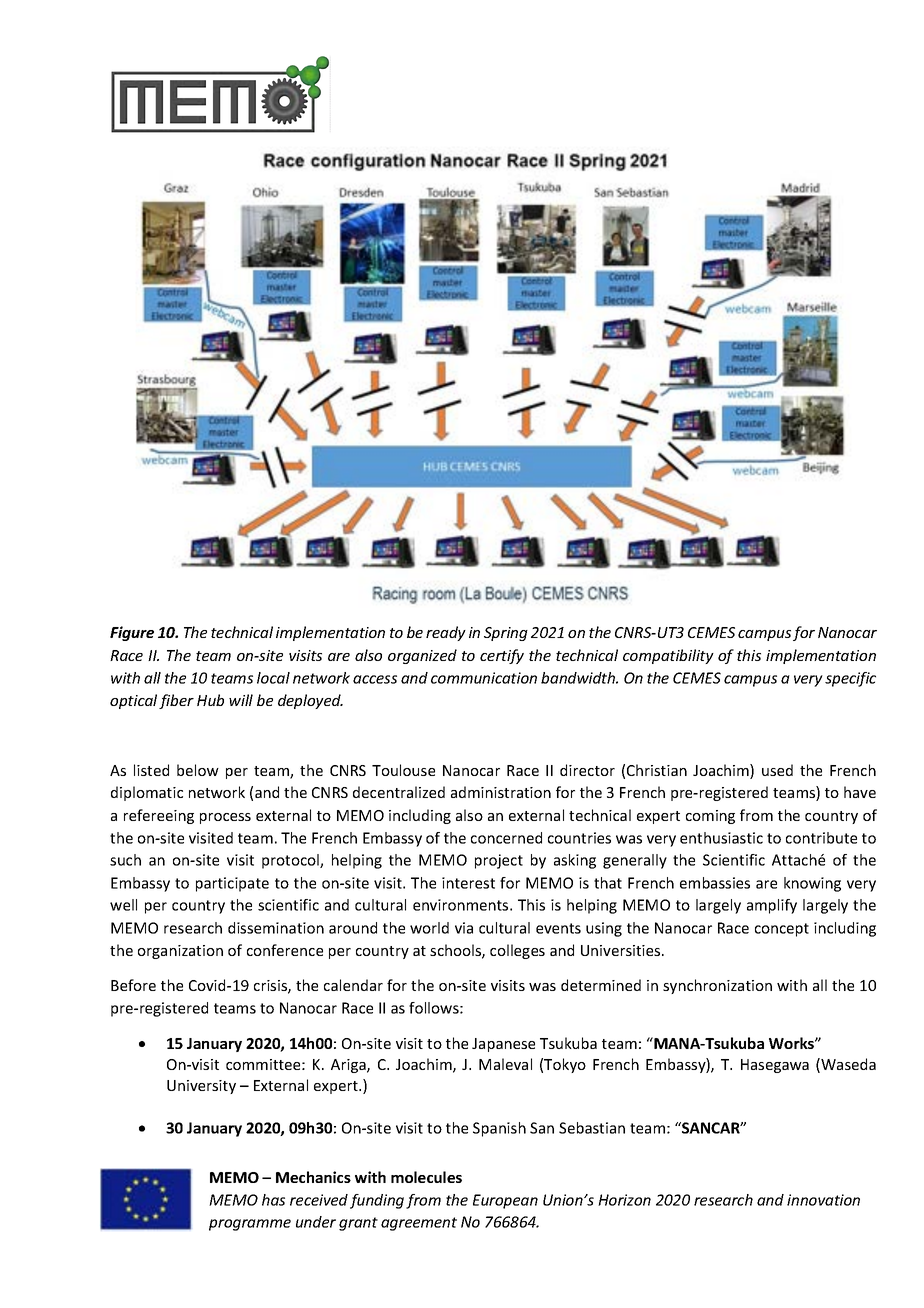  What do you see at coordinates (502, 656) in the page?
I see `certify` at bounding box center [502, 656].
